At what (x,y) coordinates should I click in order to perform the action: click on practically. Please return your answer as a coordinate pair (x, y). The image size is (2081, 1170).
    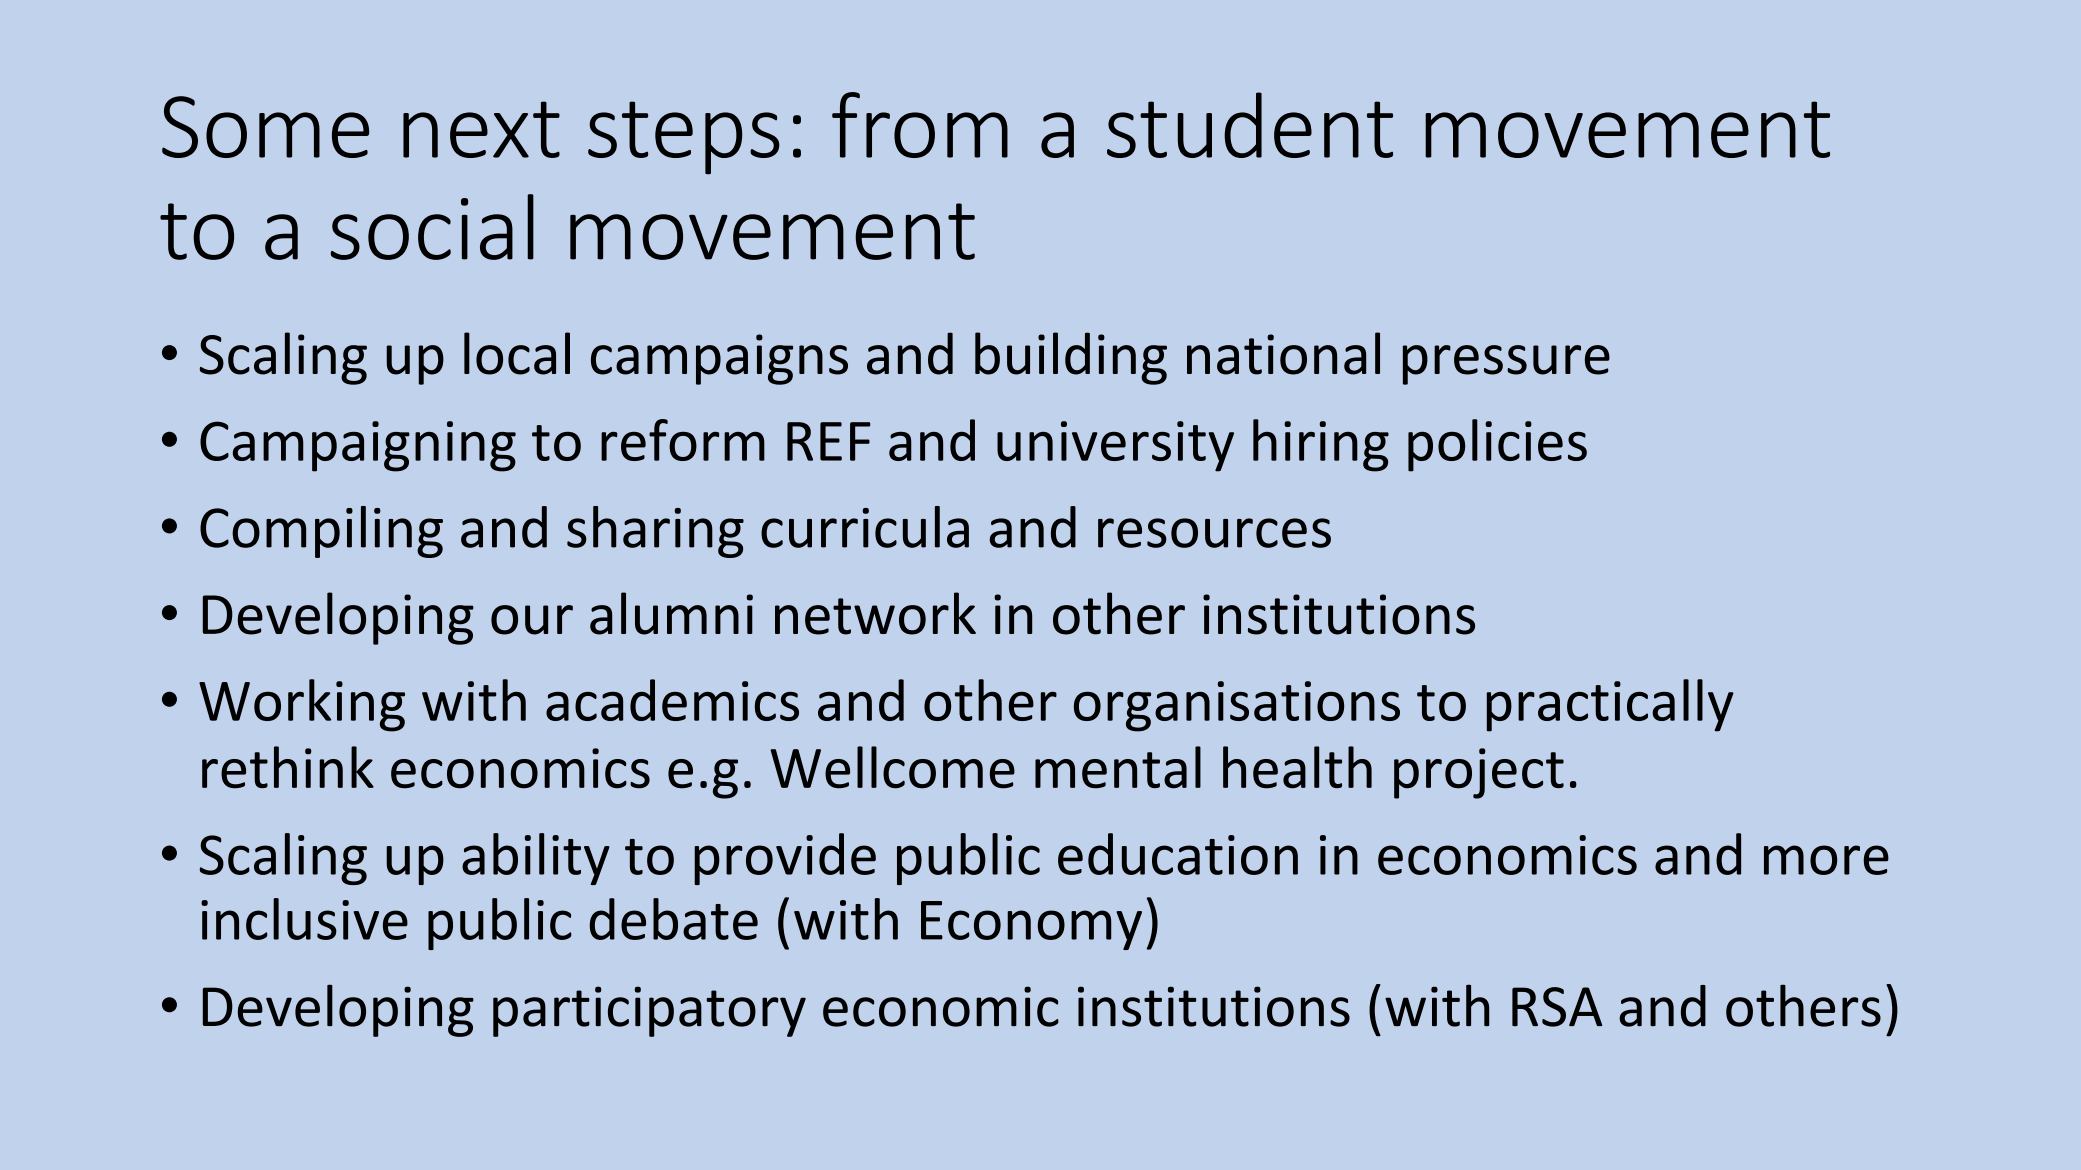
    Looking at the image, I should click on (1610, 705).
